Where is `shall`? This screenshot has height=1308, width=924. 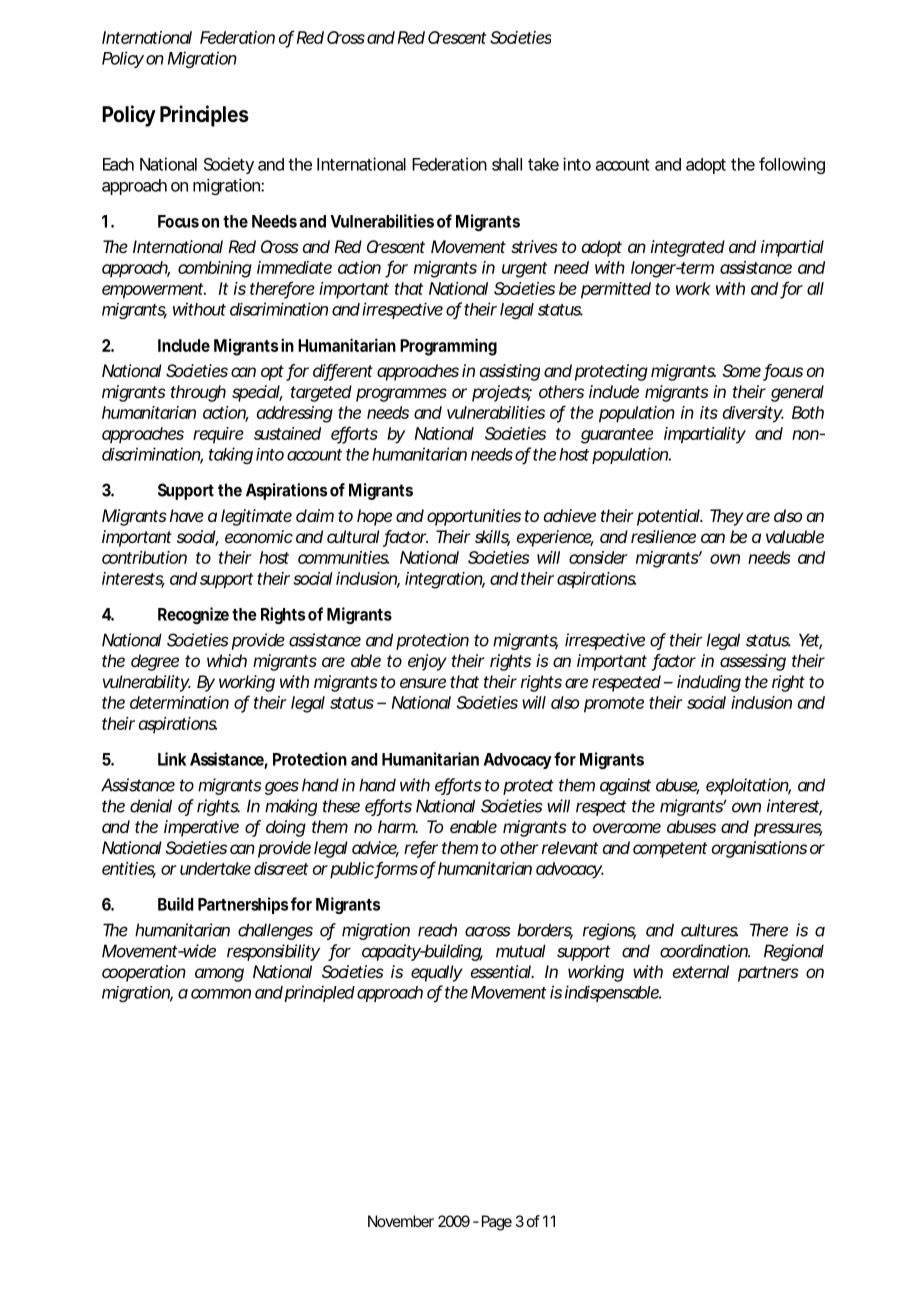
shall is located at coordinates (507, 164).
